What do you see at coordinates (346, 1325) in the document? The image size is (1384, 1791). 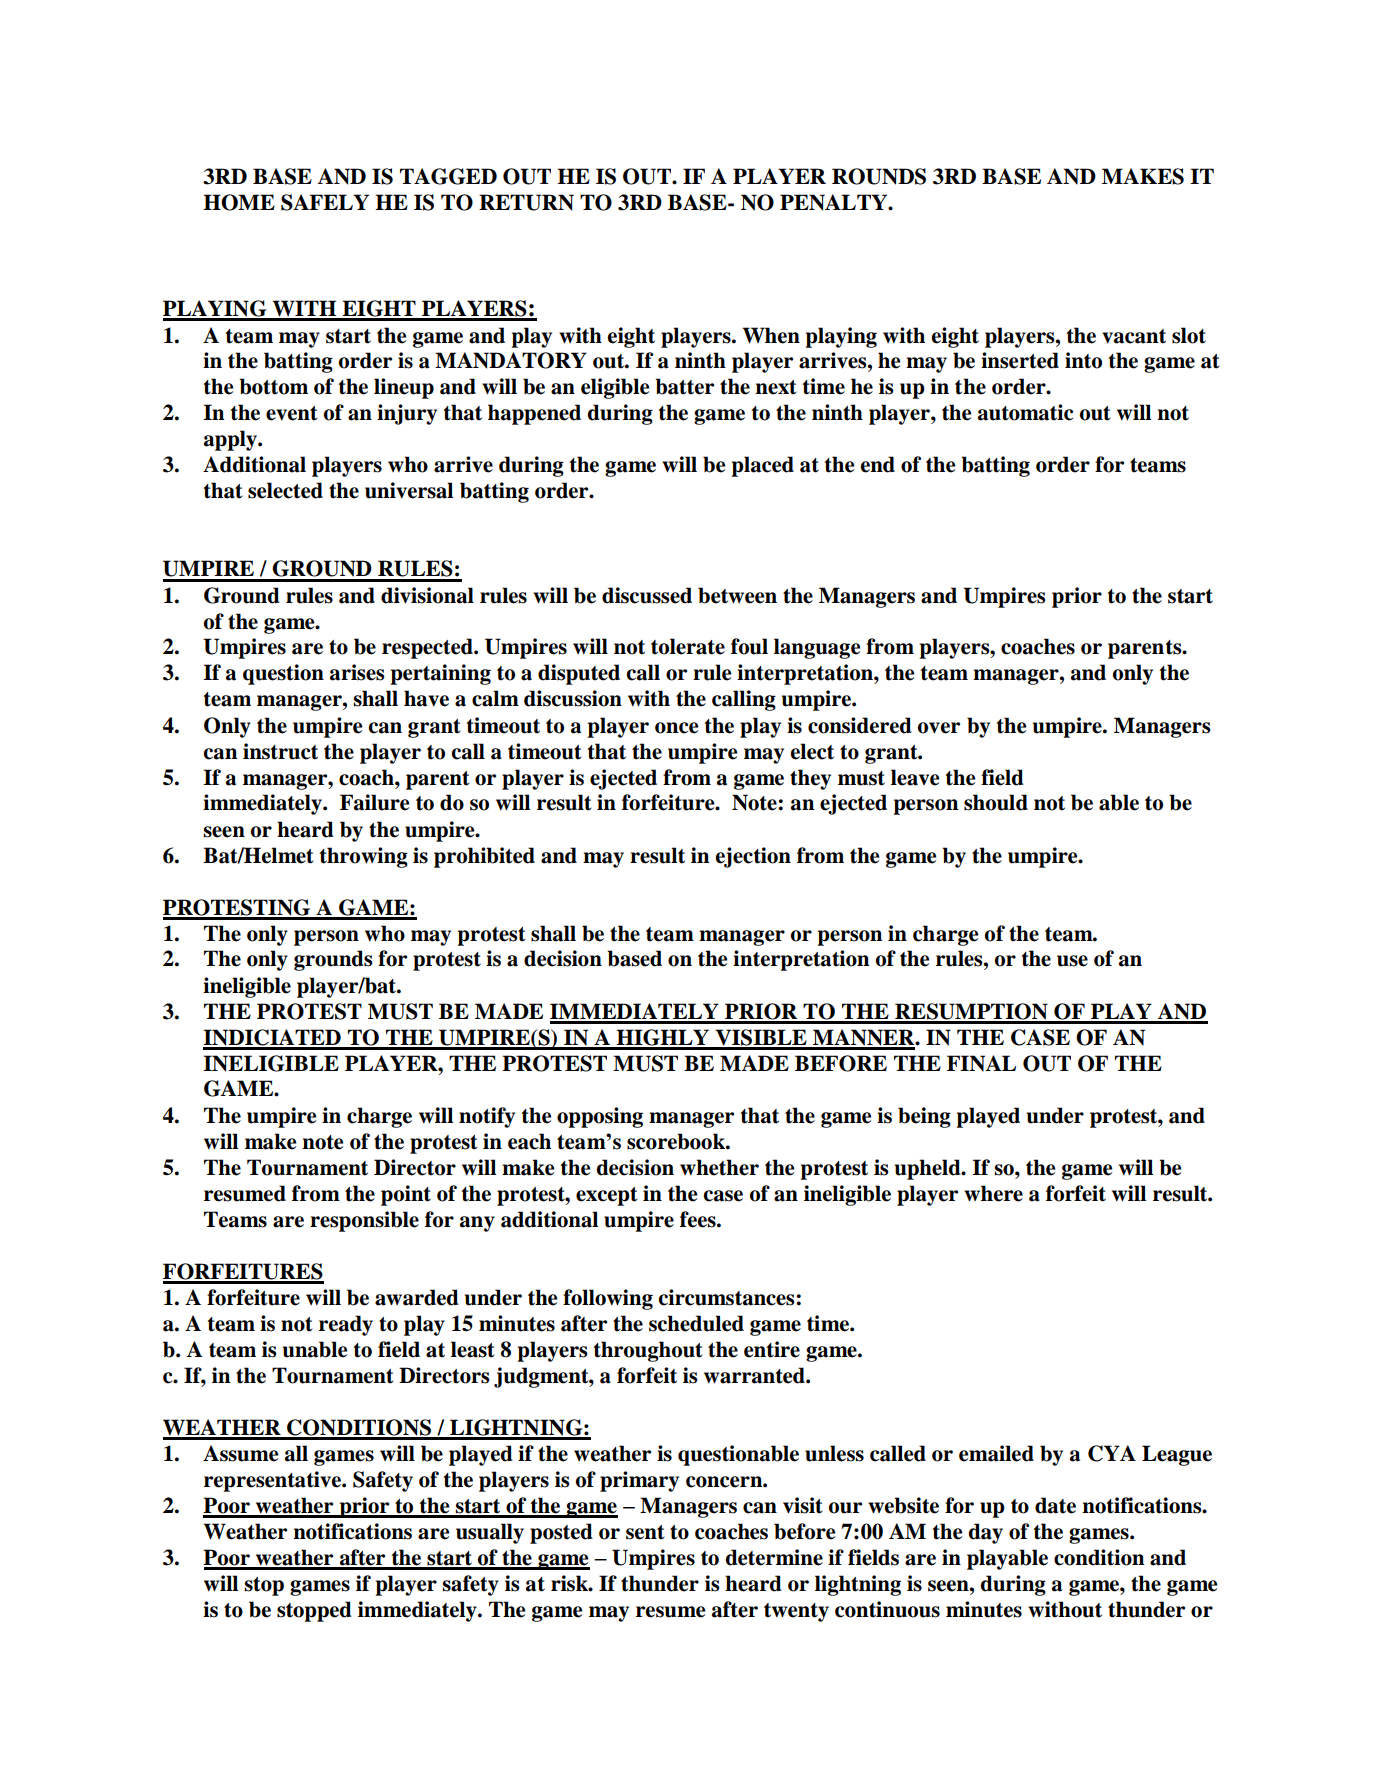 I see `ready` at bounding box center [346, 1325].
